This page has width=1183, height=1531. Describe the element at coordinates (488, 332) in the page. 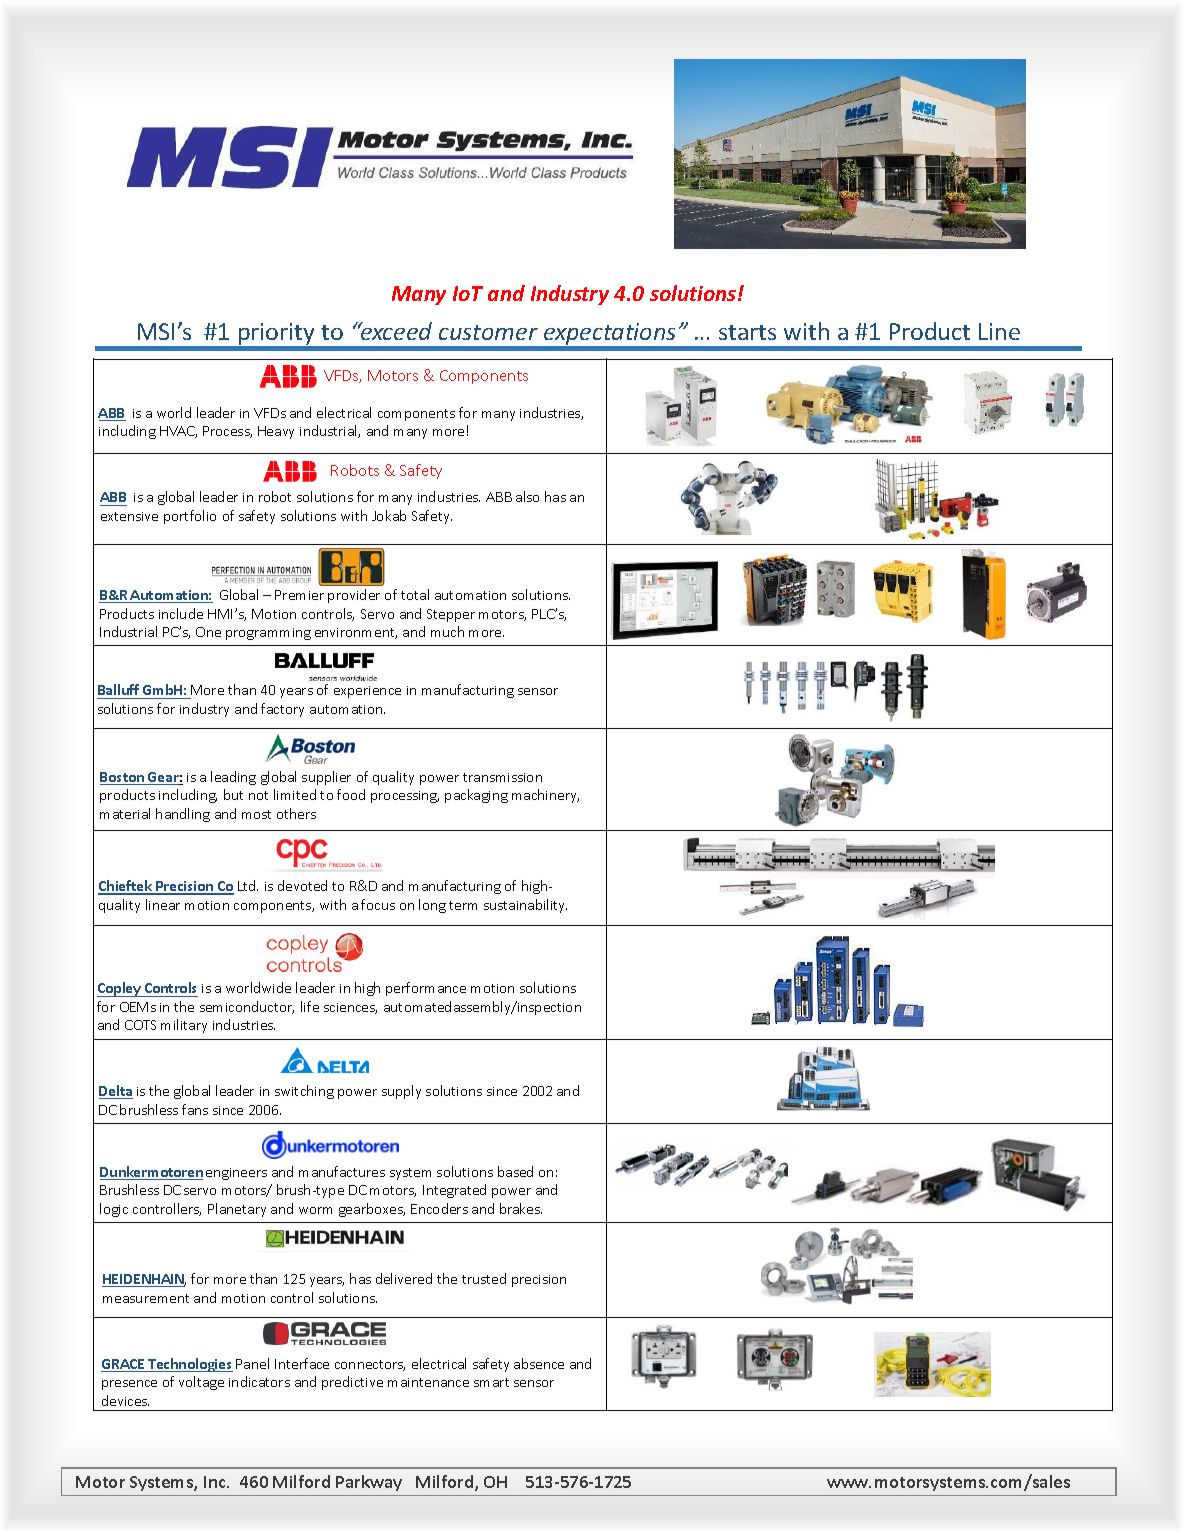

I see `customer` at that location.
